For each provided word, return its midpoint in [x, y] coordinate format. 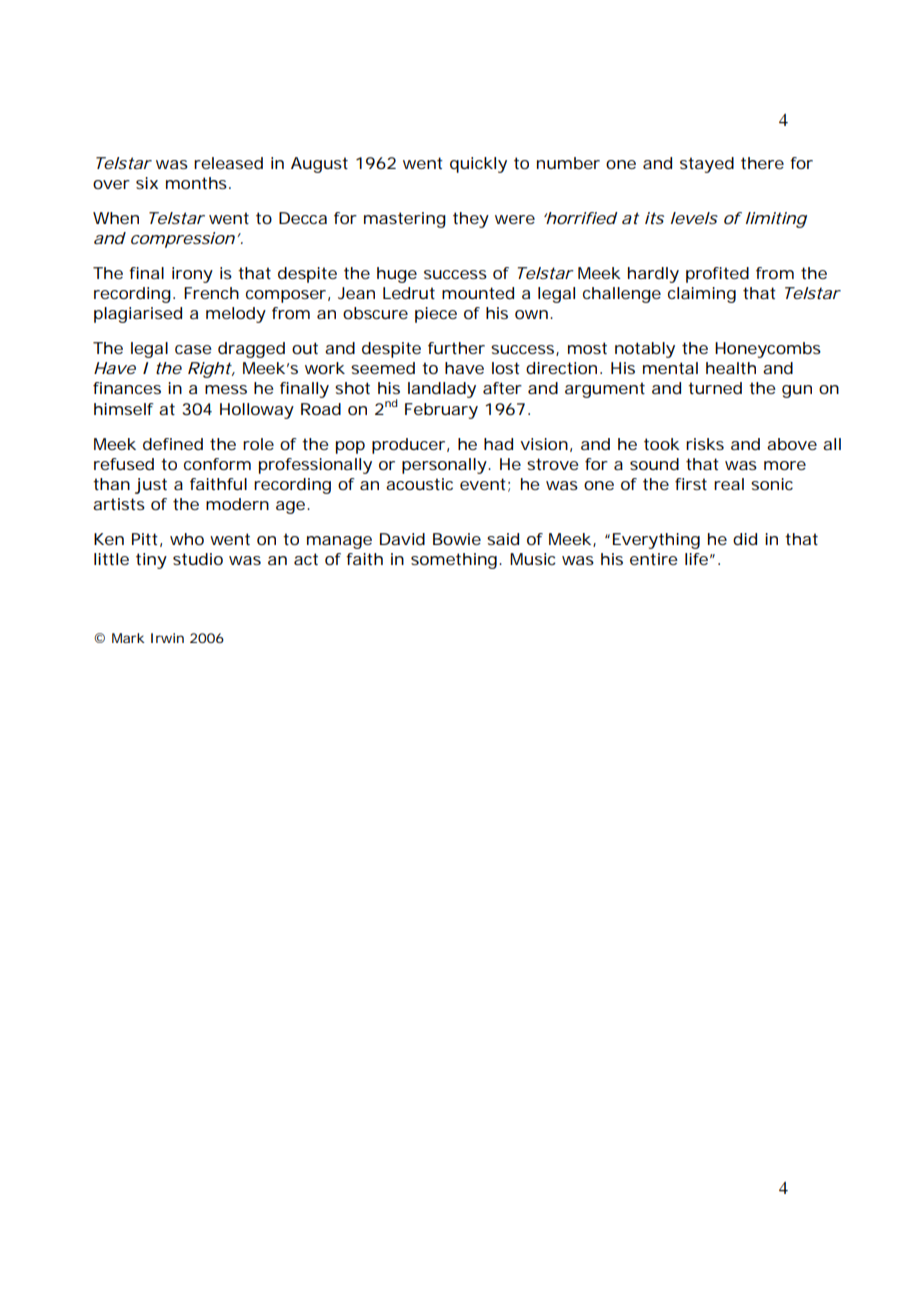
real [729, 484]
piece [436, 315]
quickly [478, 165]
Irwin [167, 638]
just [151, 486]
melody [236, 315]
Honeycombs [768, 350]
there [762, 163]
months [196, 183]
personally [444, 466]
